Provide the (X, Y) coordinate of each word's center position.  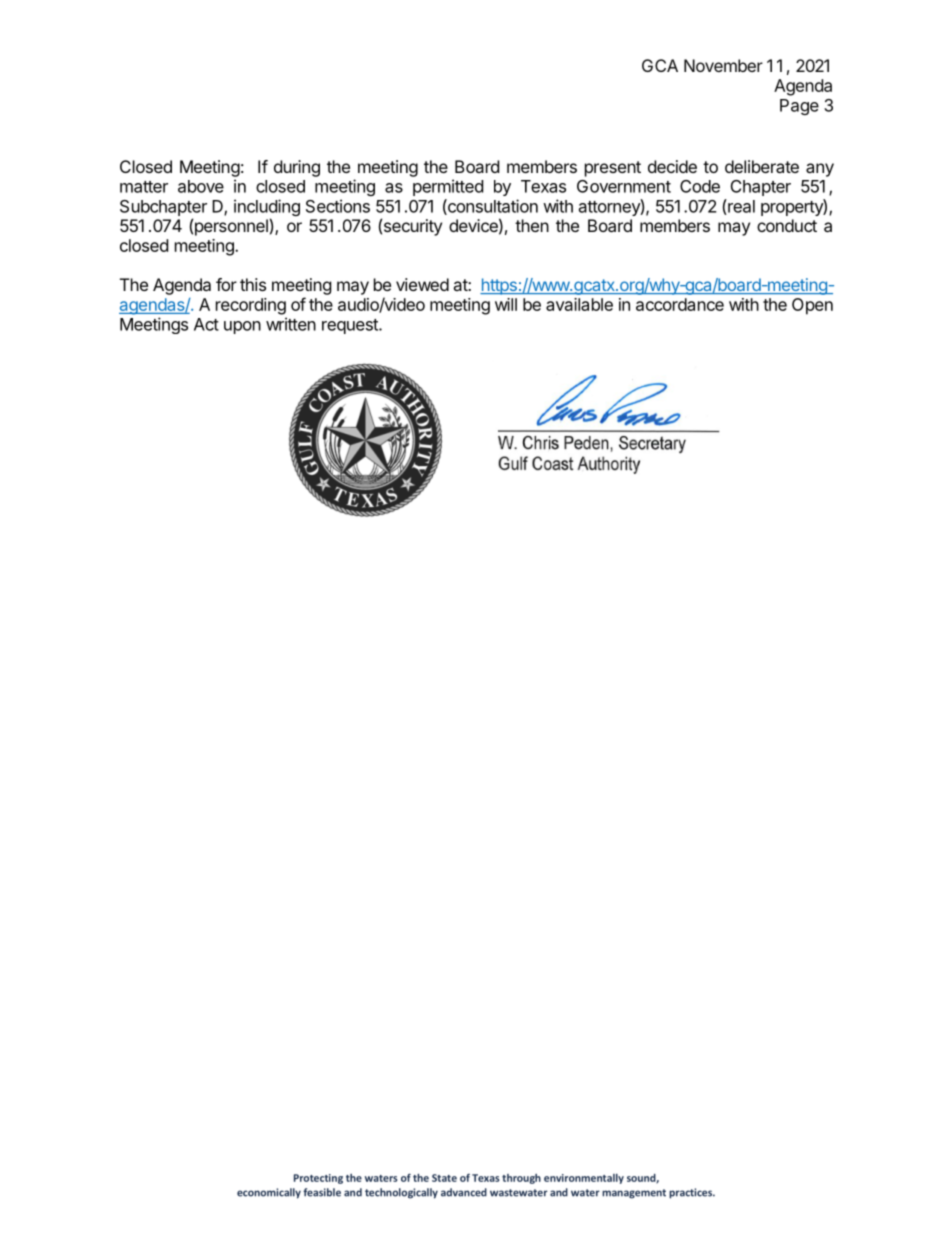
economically (269, 1193)
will (506, 304)
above (201, 186)
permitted (448, 187)
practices (692, 1193)
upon (242, 327)
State (444, 1178)
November (723, 65)
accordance (680, 304)
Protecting (318, 1179)
